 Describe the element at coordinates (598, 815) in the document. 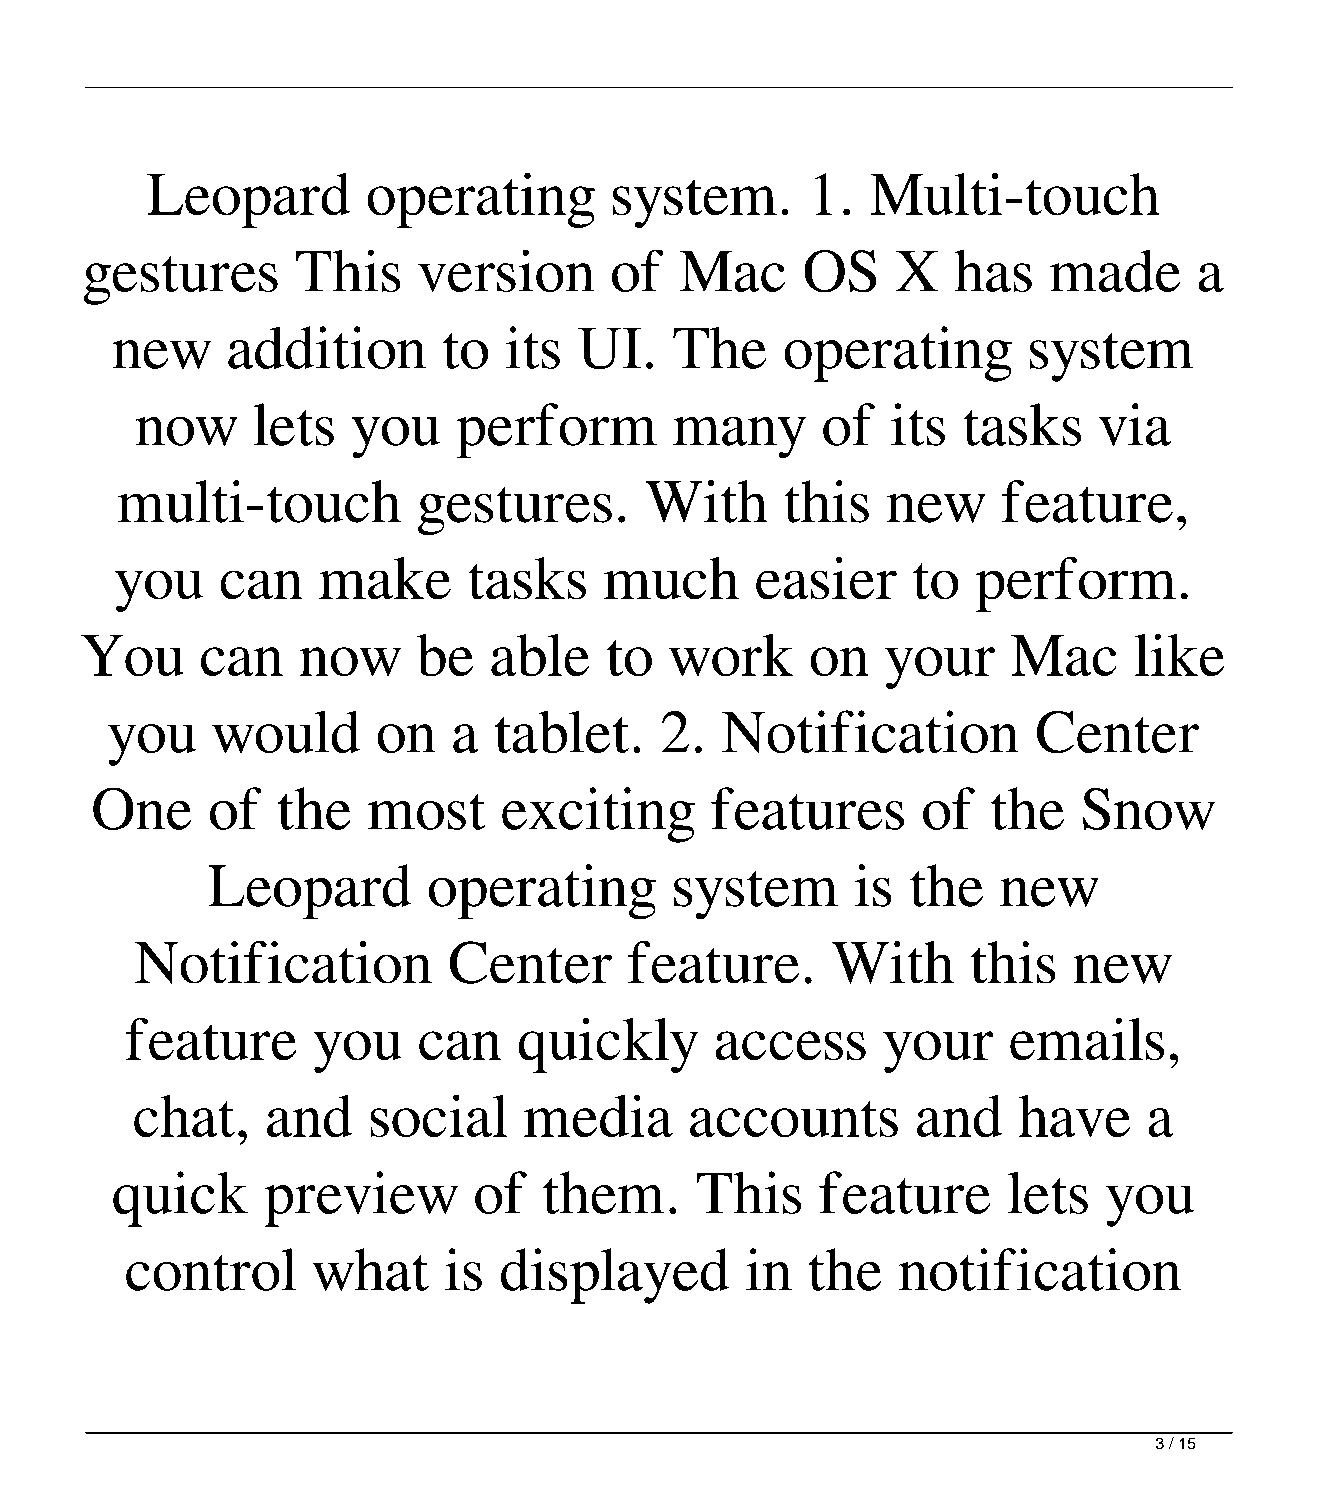

I see `exciting` at that location.
